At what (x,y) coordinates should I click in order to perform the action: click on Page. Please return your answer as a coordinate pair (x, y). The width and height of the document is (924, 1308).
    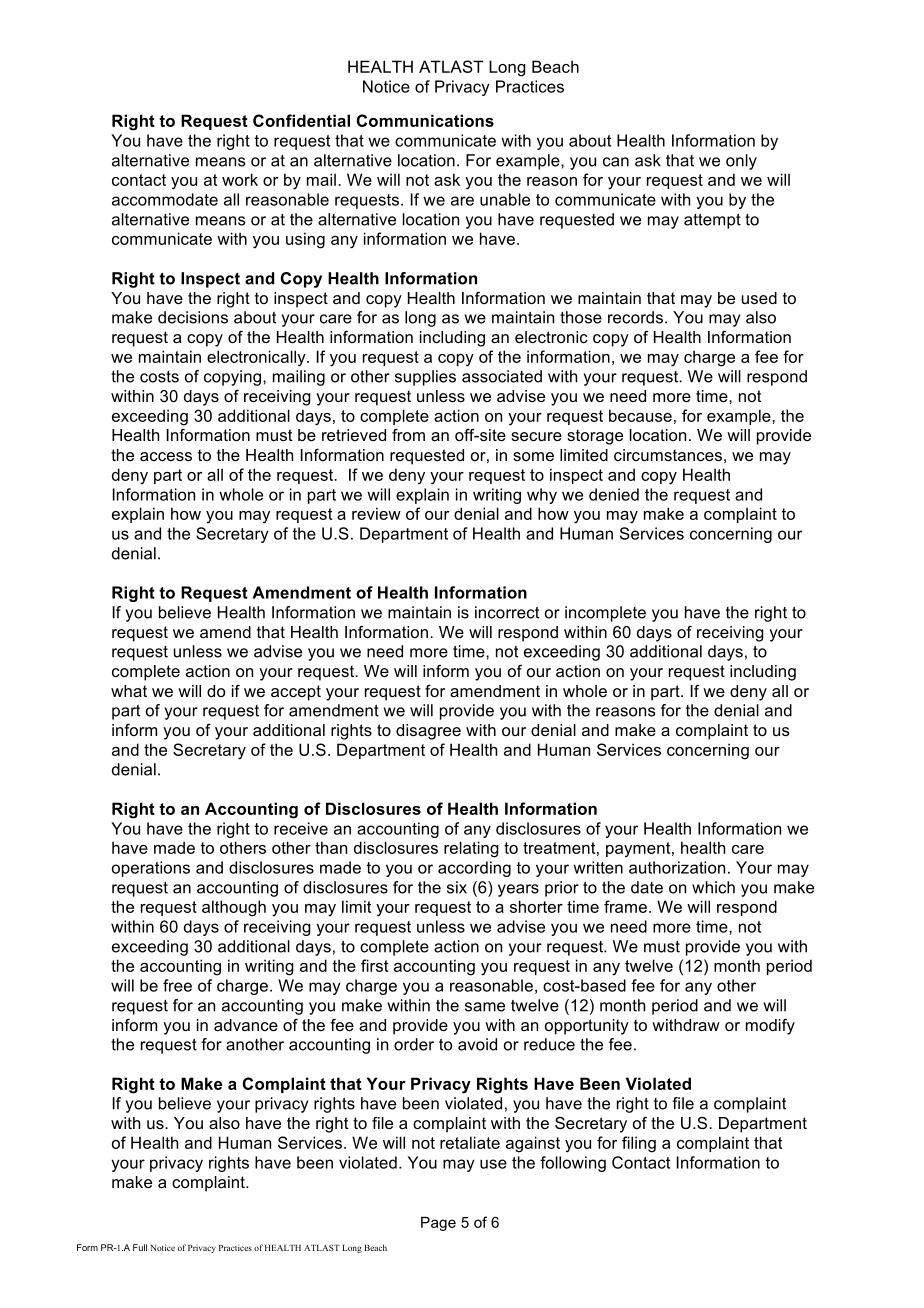
    Looking at the image, I should click on (438, 1224).
